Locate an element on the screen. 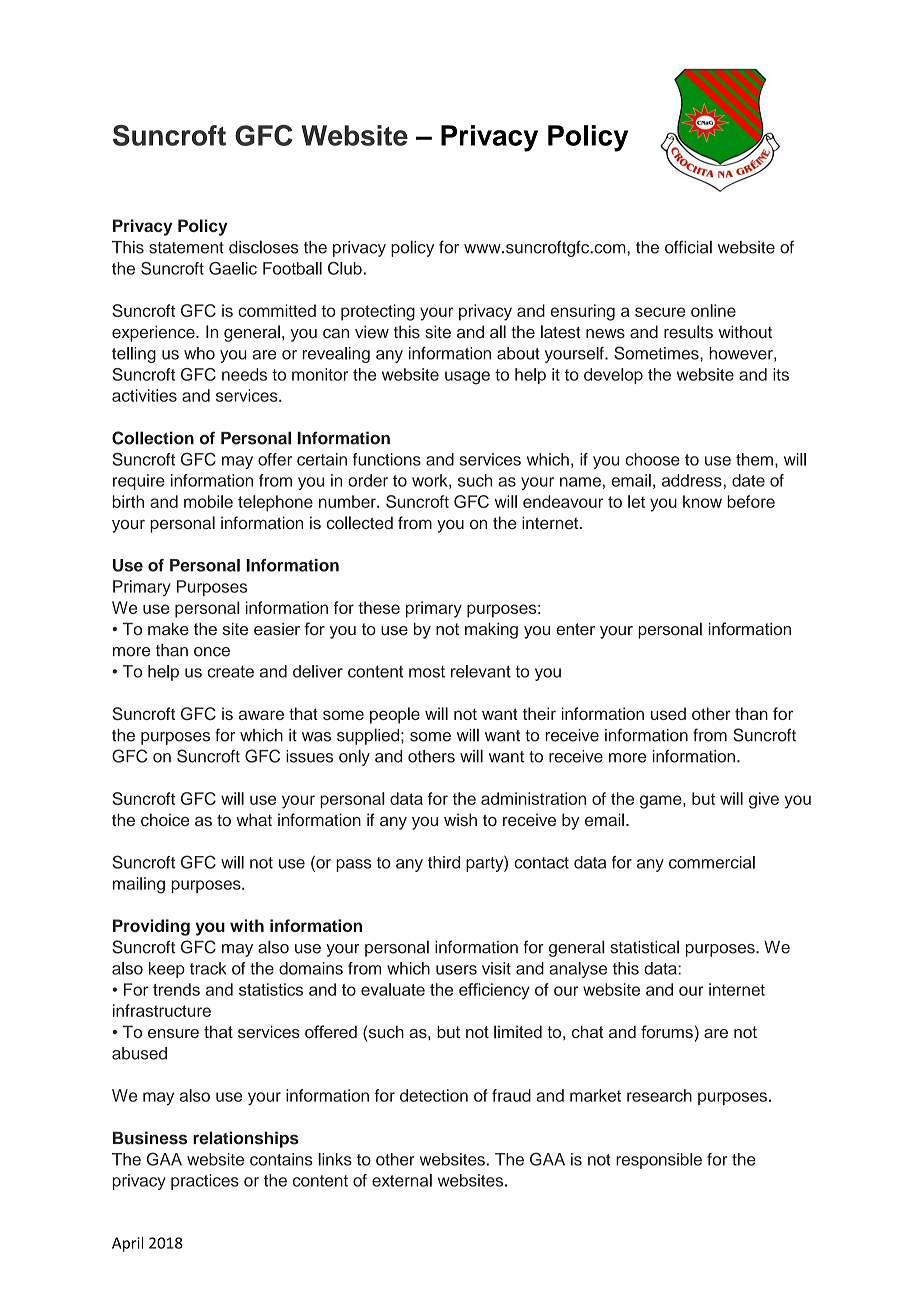 Image resolution: width=924 pixels, height=1308 pixels. Gaelic is located at coordinates (233, 268).
